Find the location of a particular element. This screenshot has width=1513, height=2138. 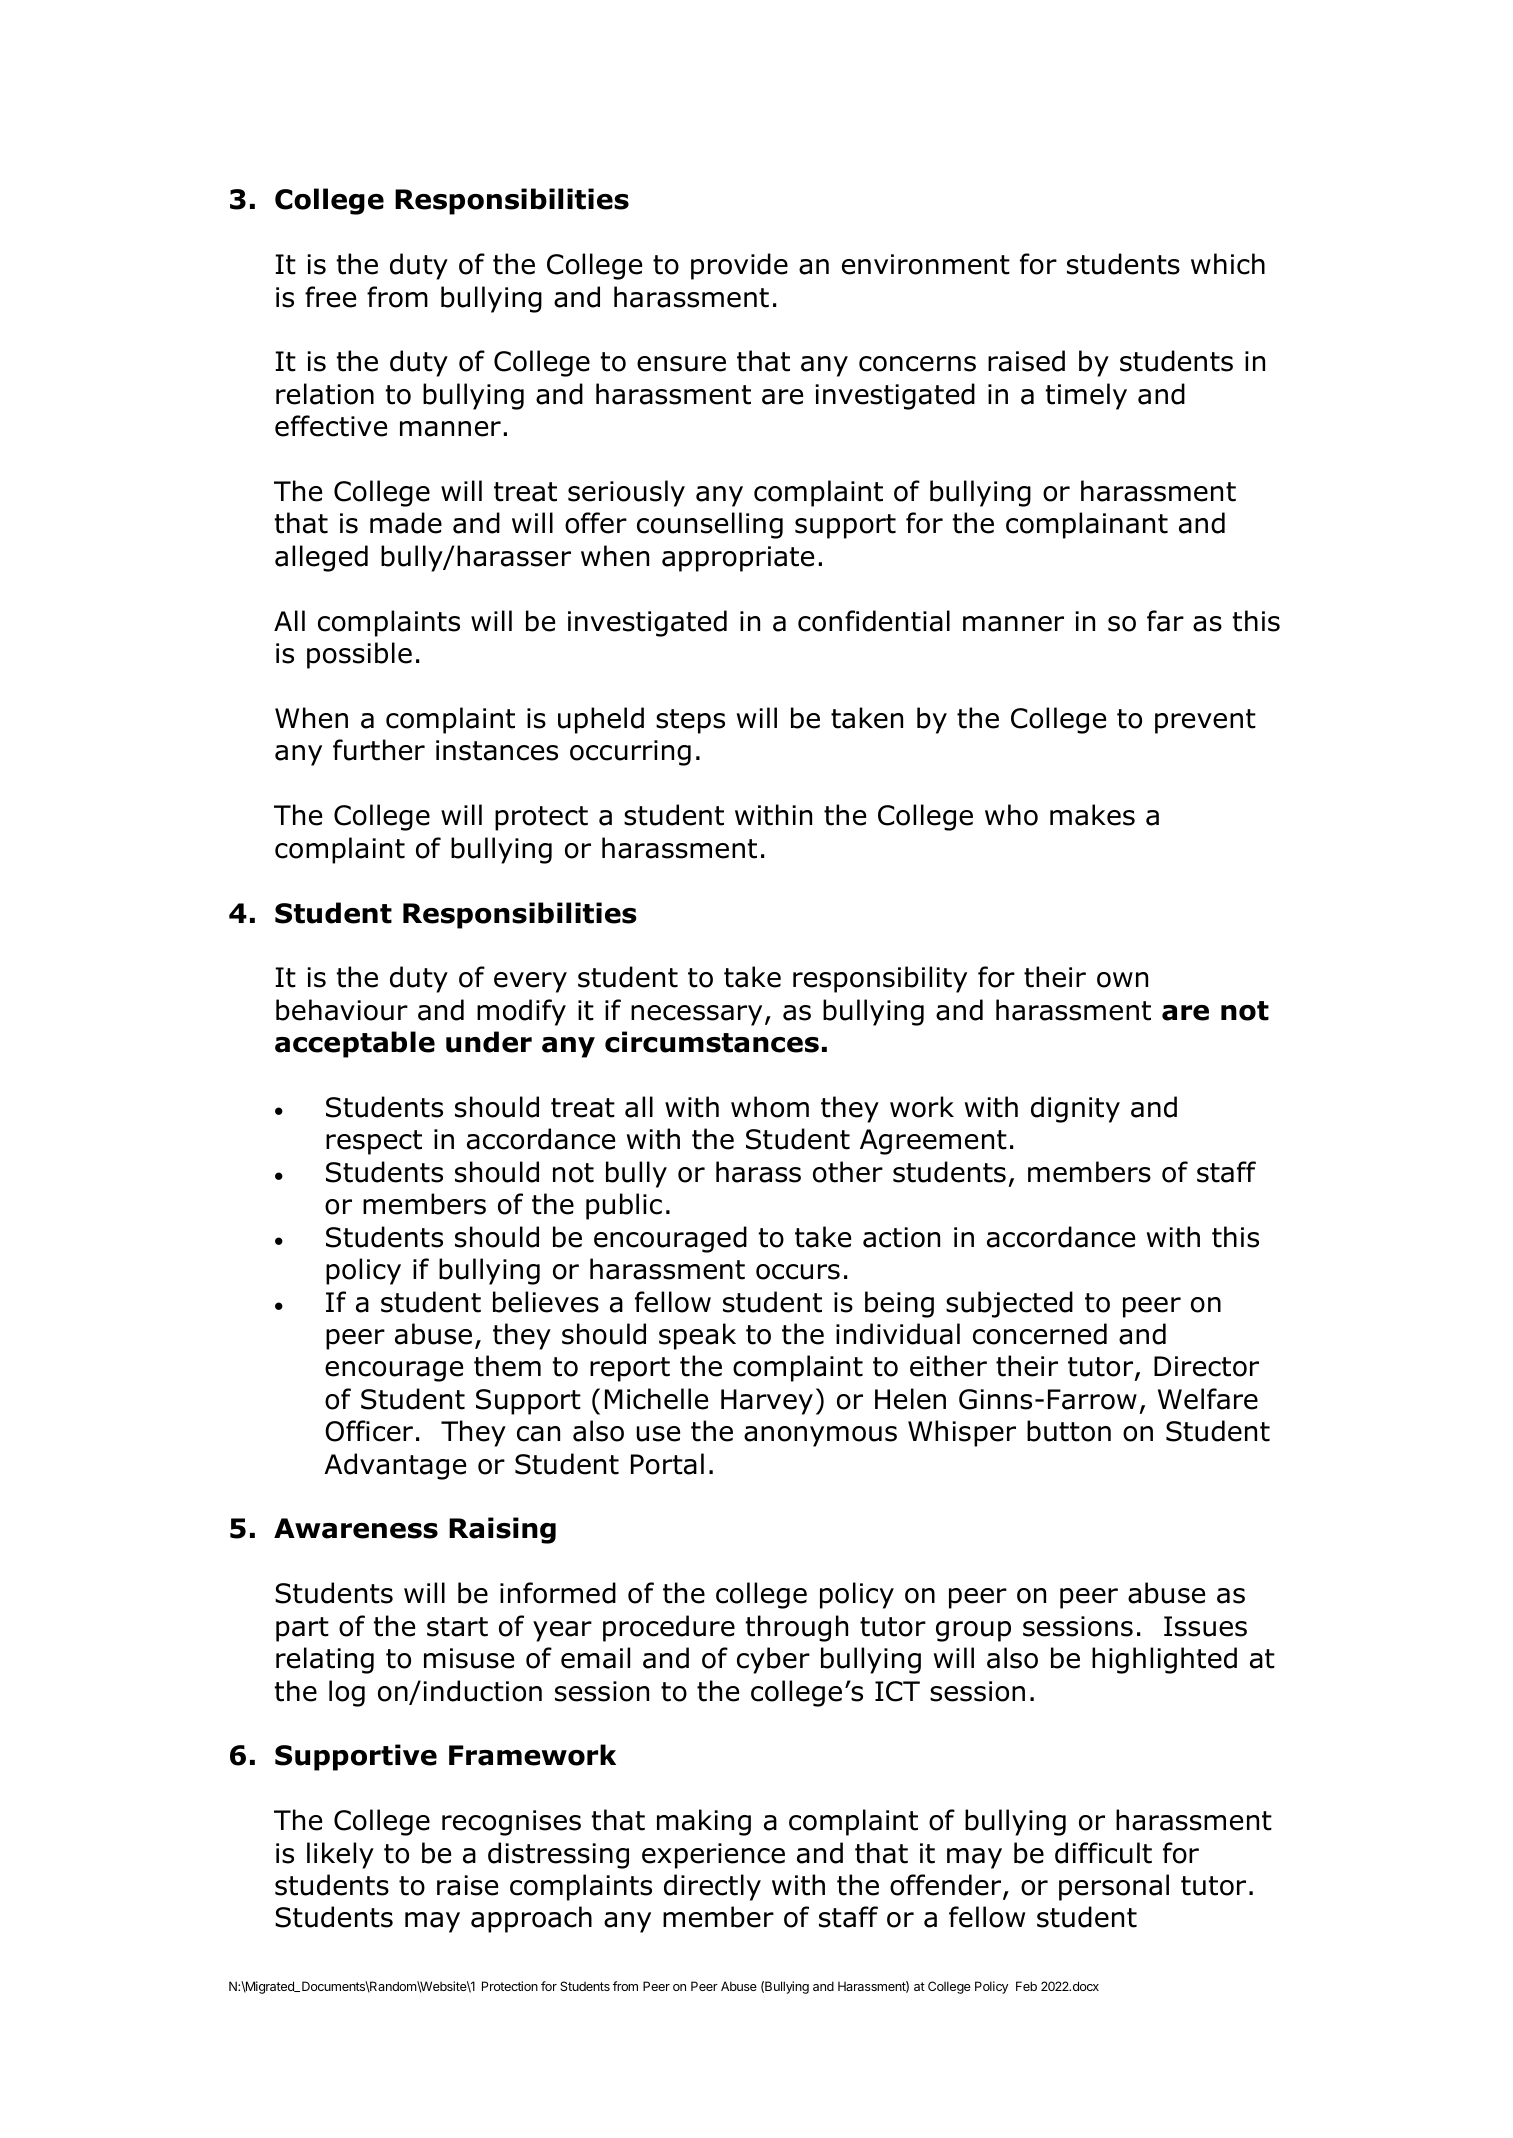

likely is located at coordinates (340, 1855).
